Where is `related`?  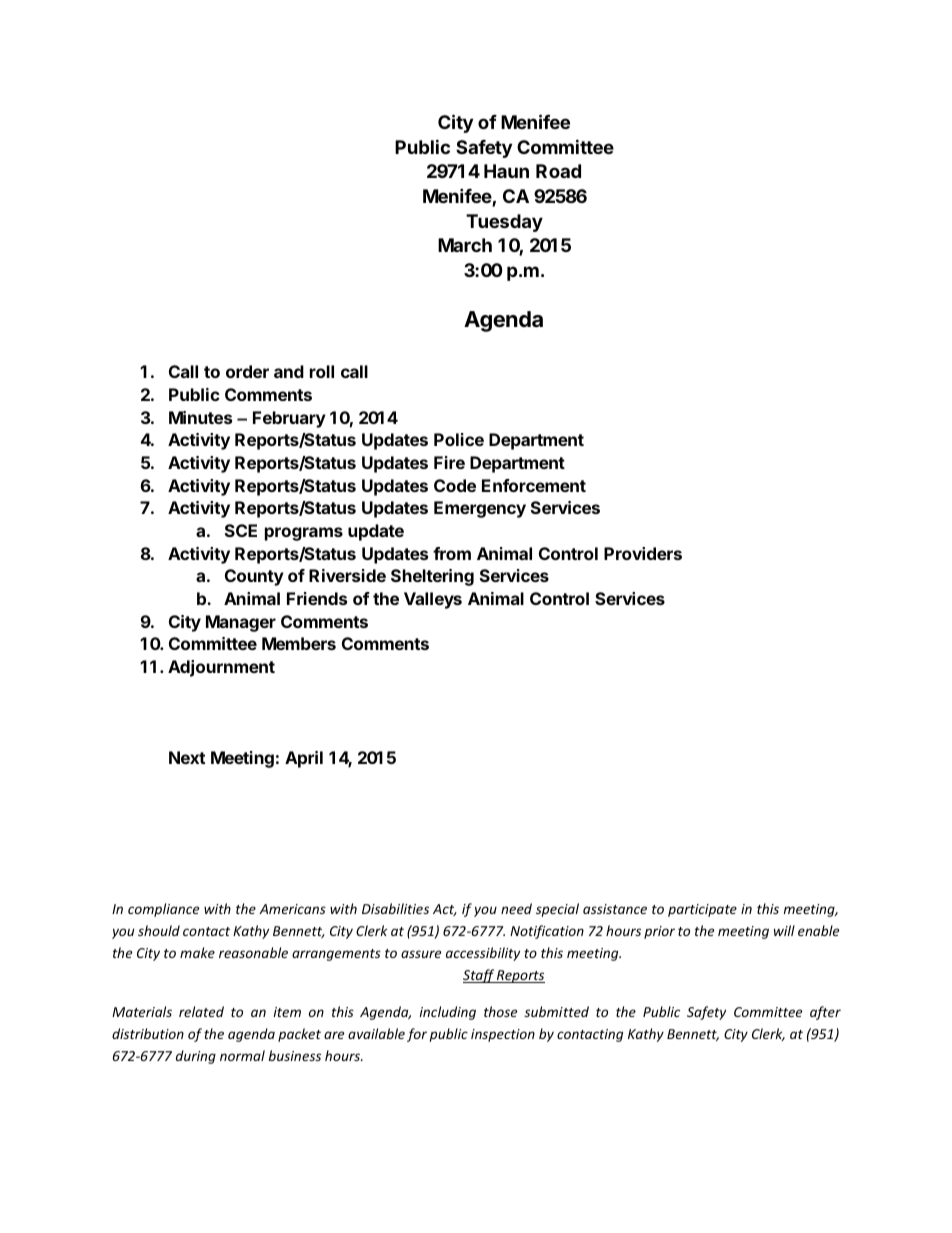
related is located at coordinates (201, 1011).
